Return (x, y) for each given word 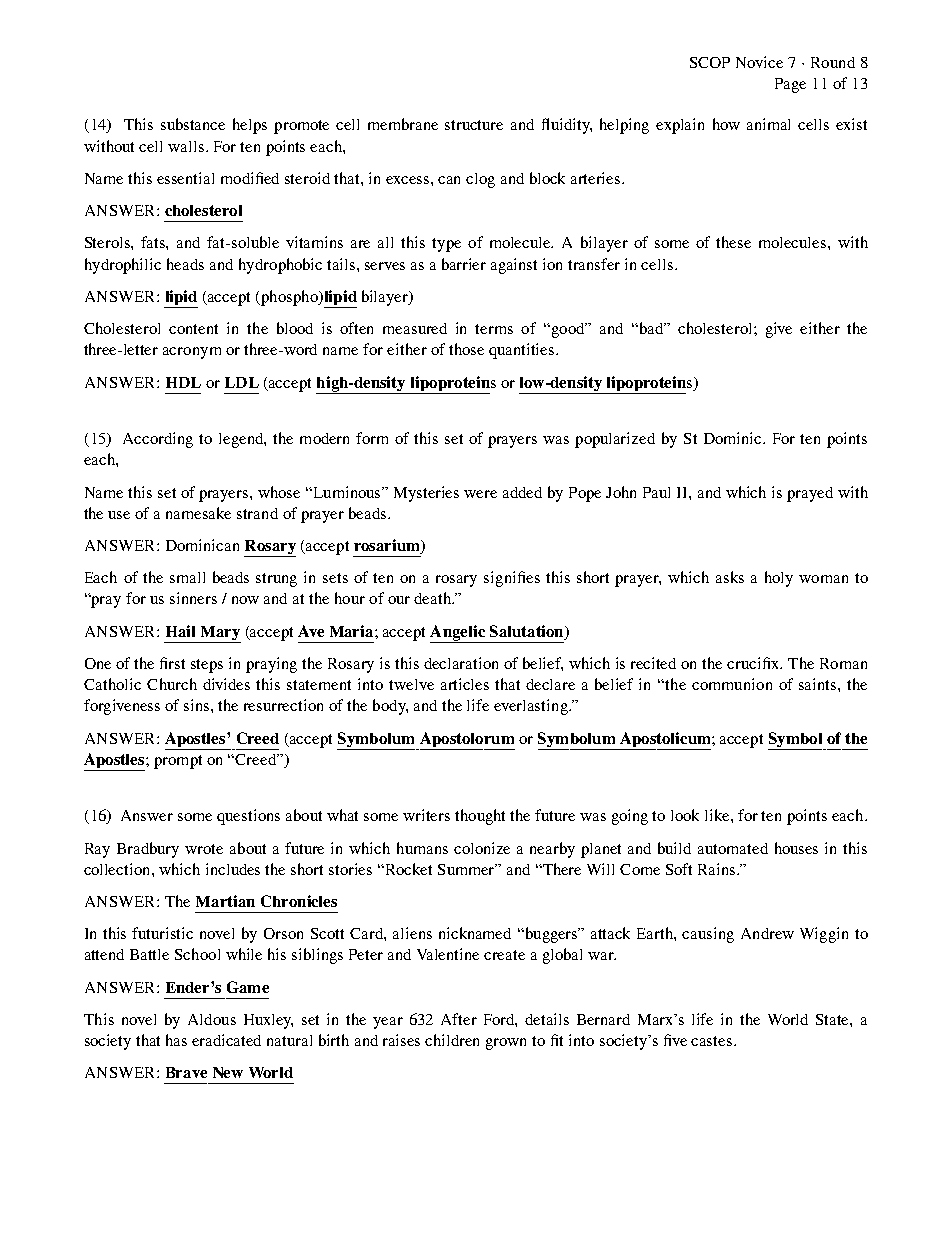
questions (248, 817)
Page (790, 85)
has (176, 1040)
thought (480, 817)
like (718, 815)
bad (651, 328)
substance (193, 124)
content (193, 329)
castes (713, 1041)
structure (474, 125)
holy (779, 579)
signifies (512, 579)
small (187, 577)
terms (494, 329)
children (452, 1040)
